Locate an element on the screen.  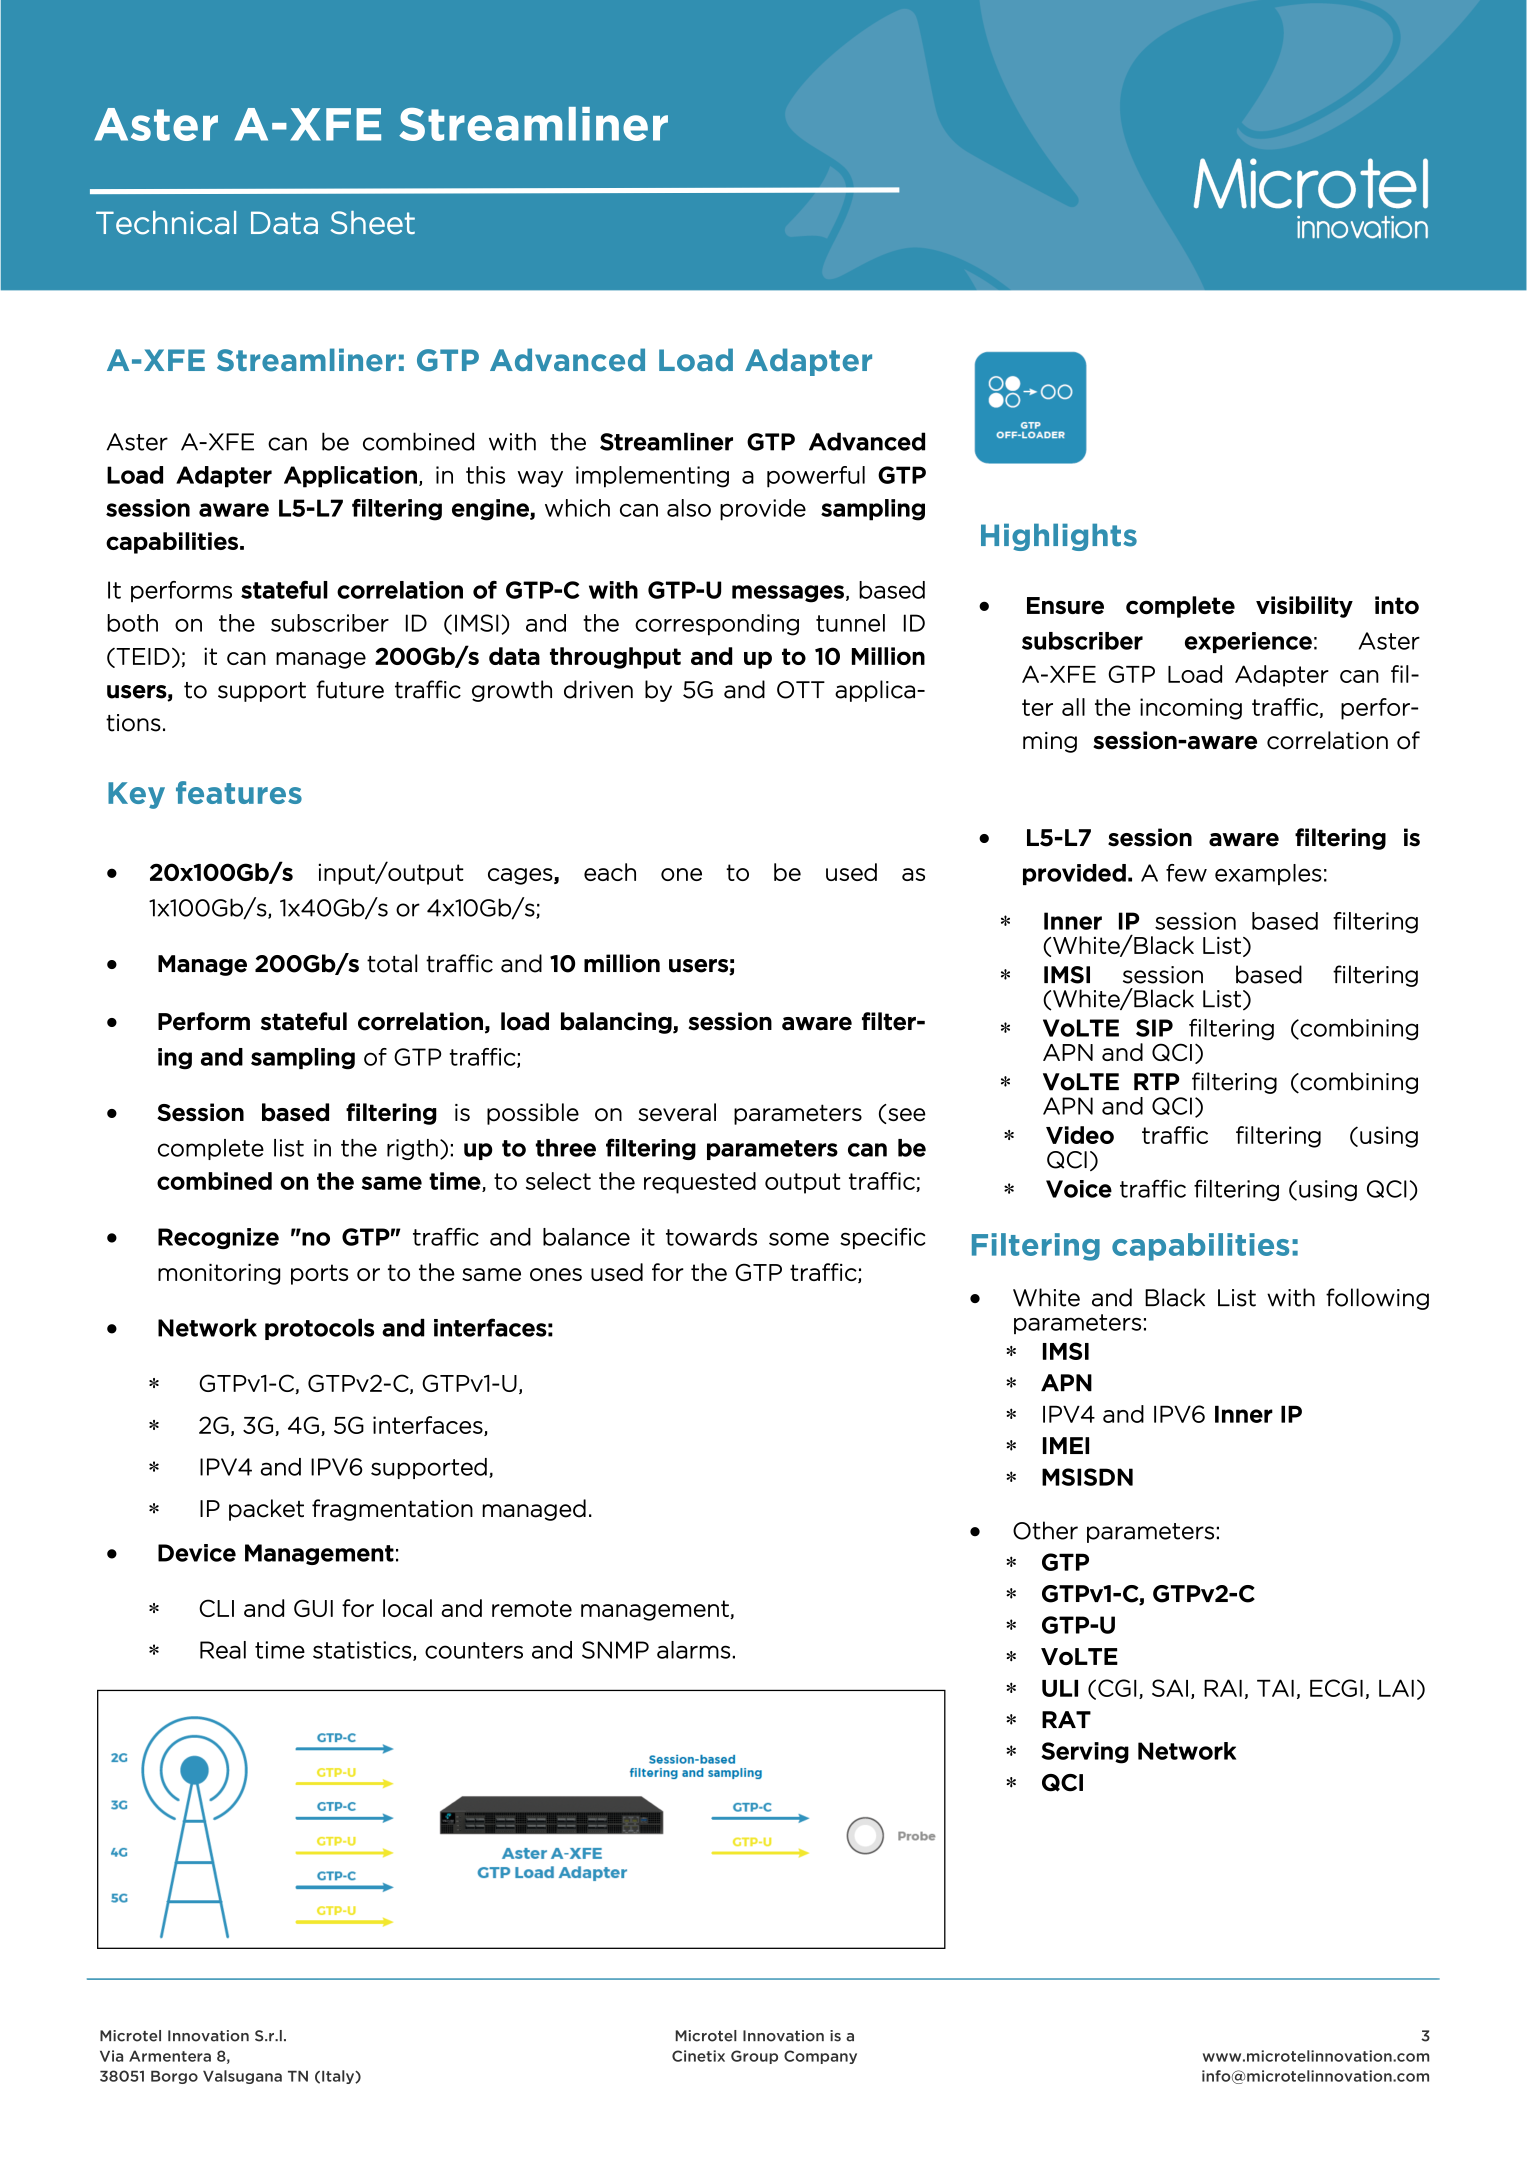
Serving is located at coordinates (1085, 1753).
